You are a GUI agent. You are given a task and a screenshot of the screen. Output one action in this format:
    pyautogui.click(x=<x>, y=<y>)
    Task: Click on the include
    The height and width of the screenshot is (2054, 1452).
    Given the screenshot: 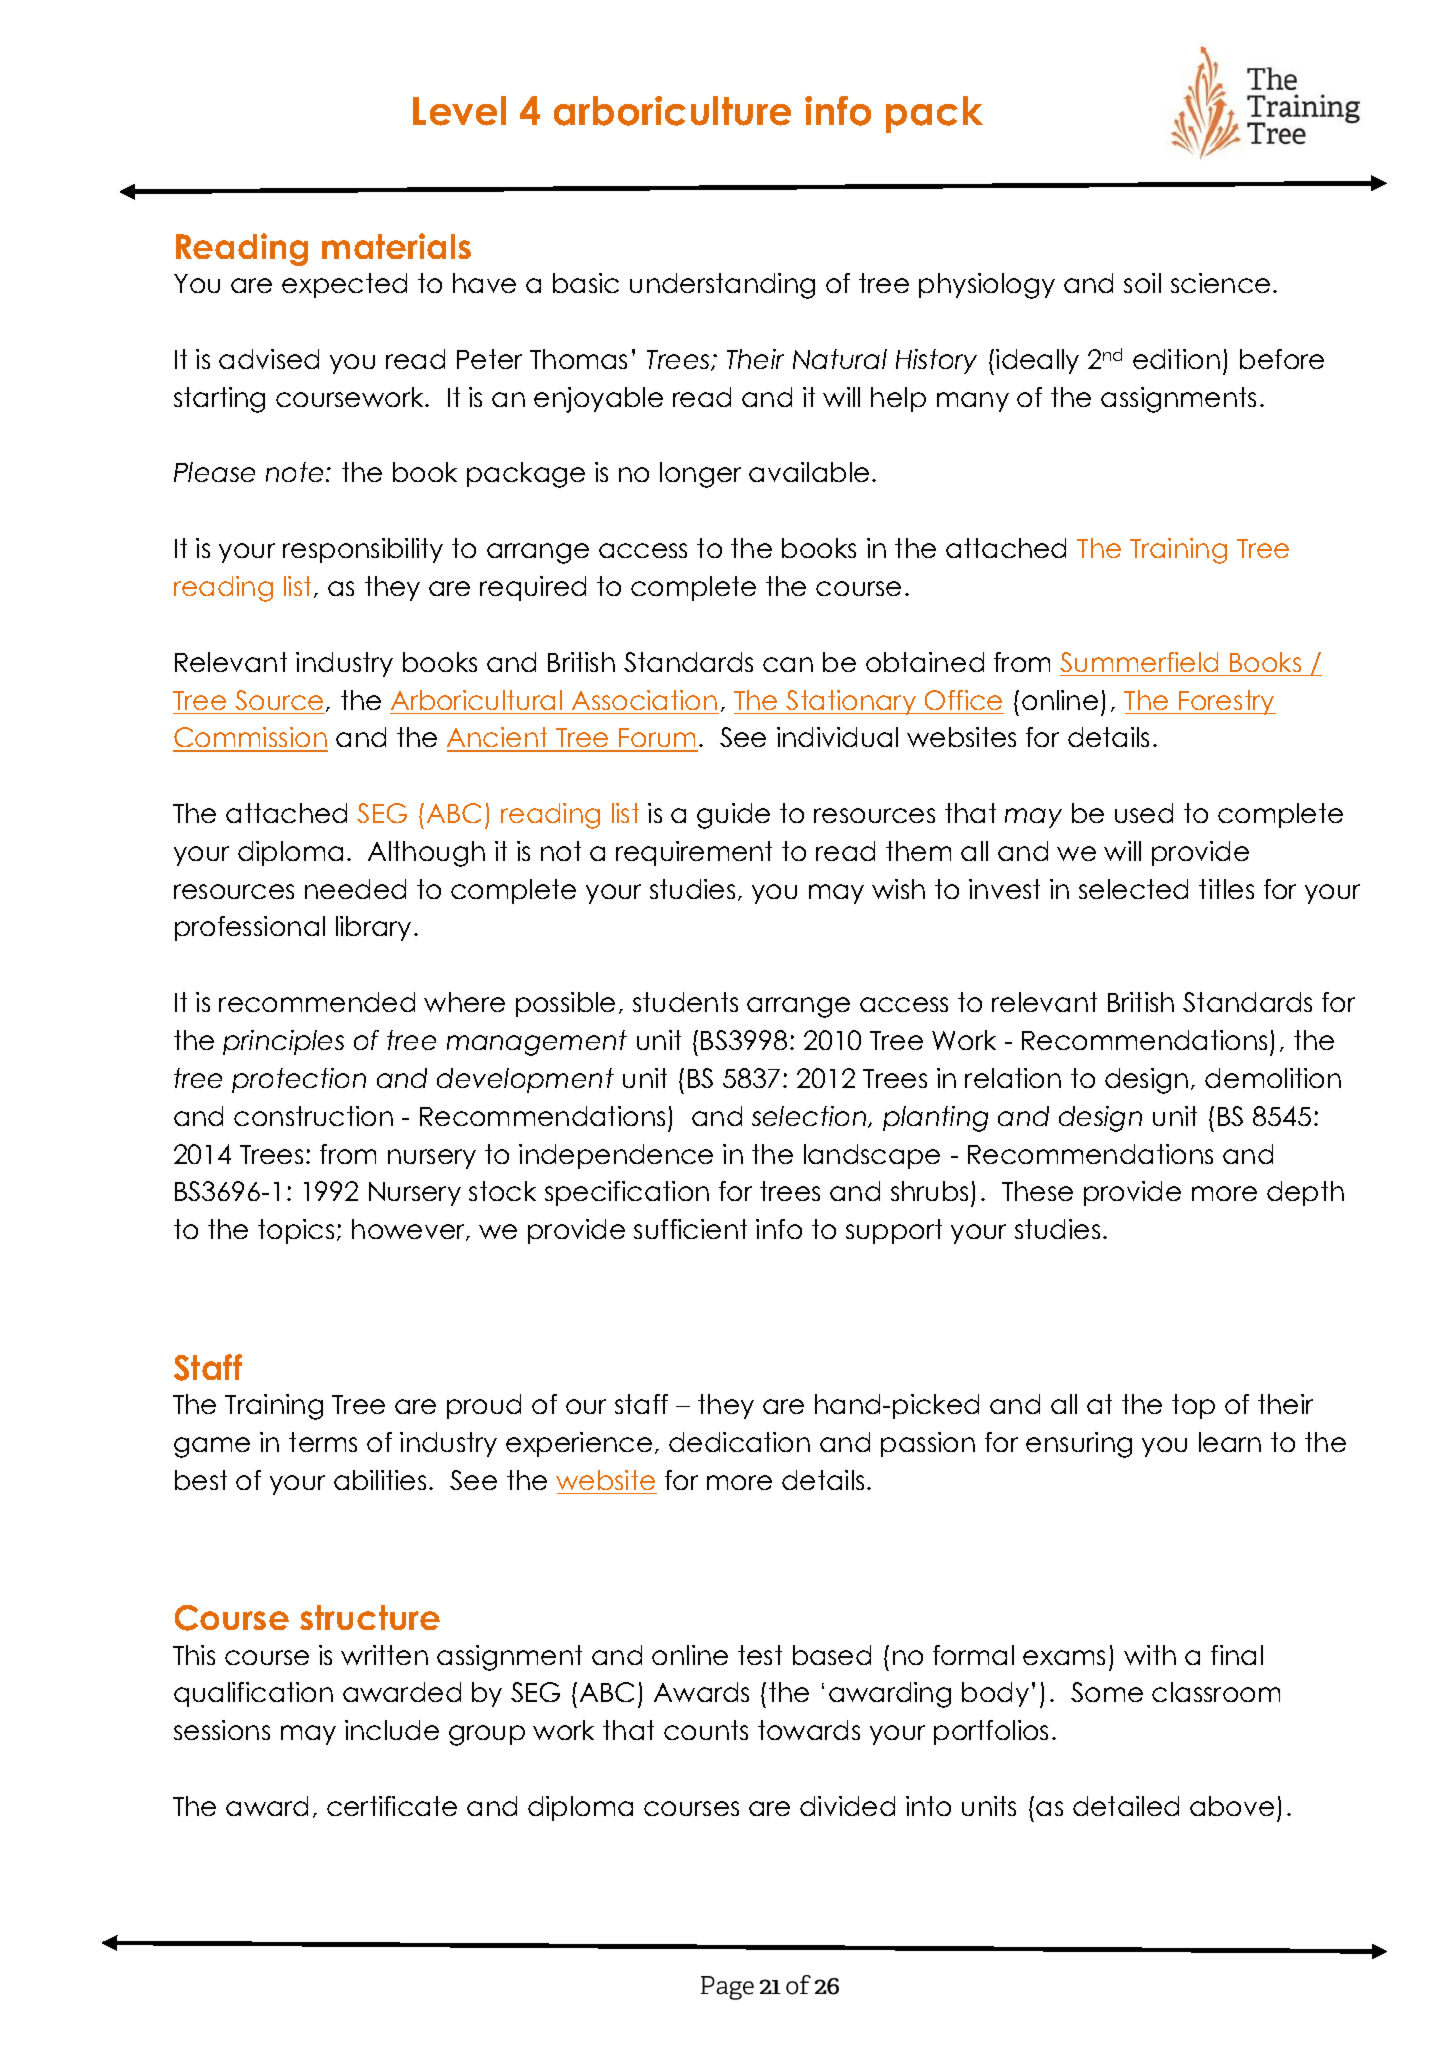 What is the action you would take?
    pyautogui.click(x=392, y=1730)
